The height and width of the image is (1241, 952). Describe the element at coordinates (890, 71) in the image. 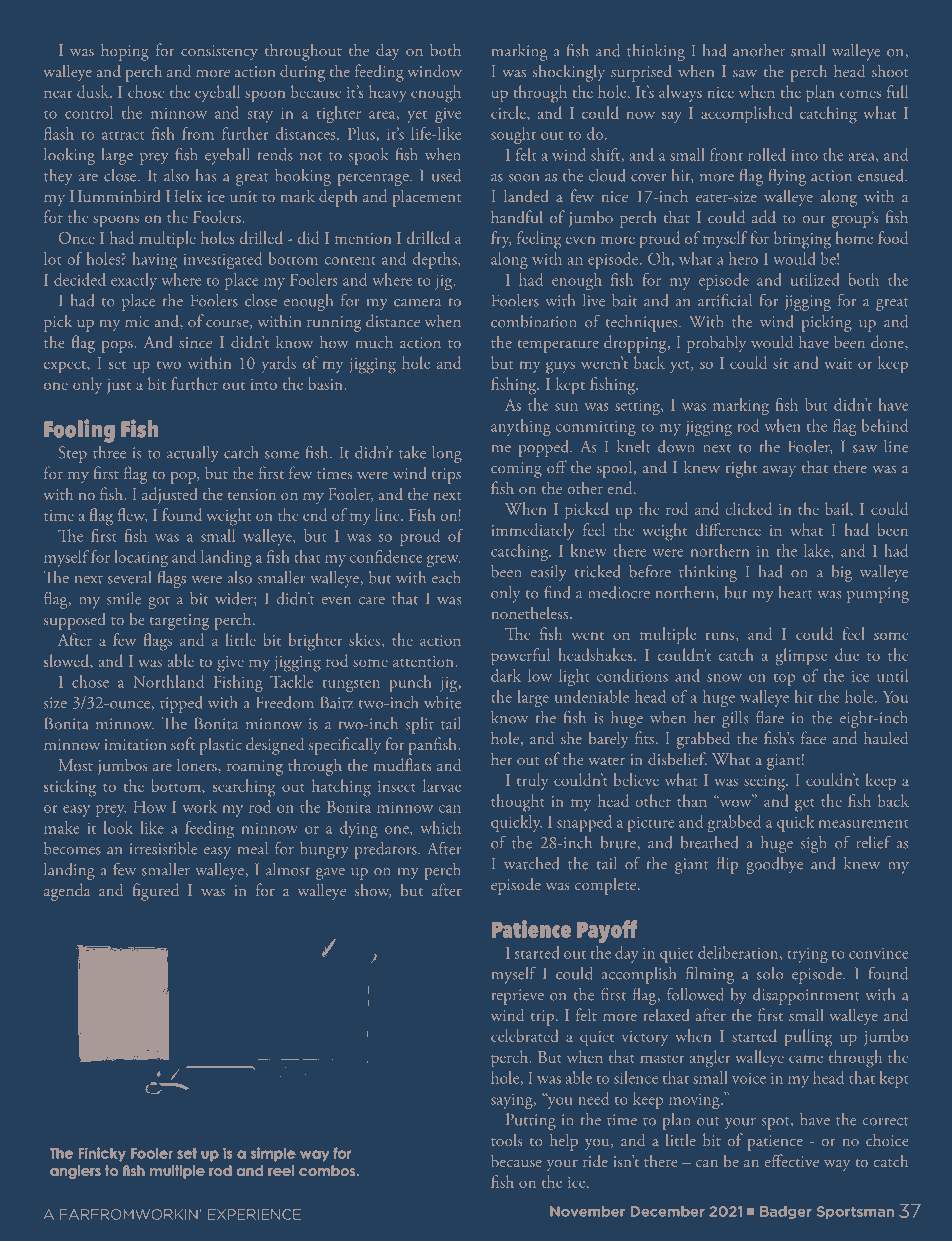

I see `shoot` at that location.
